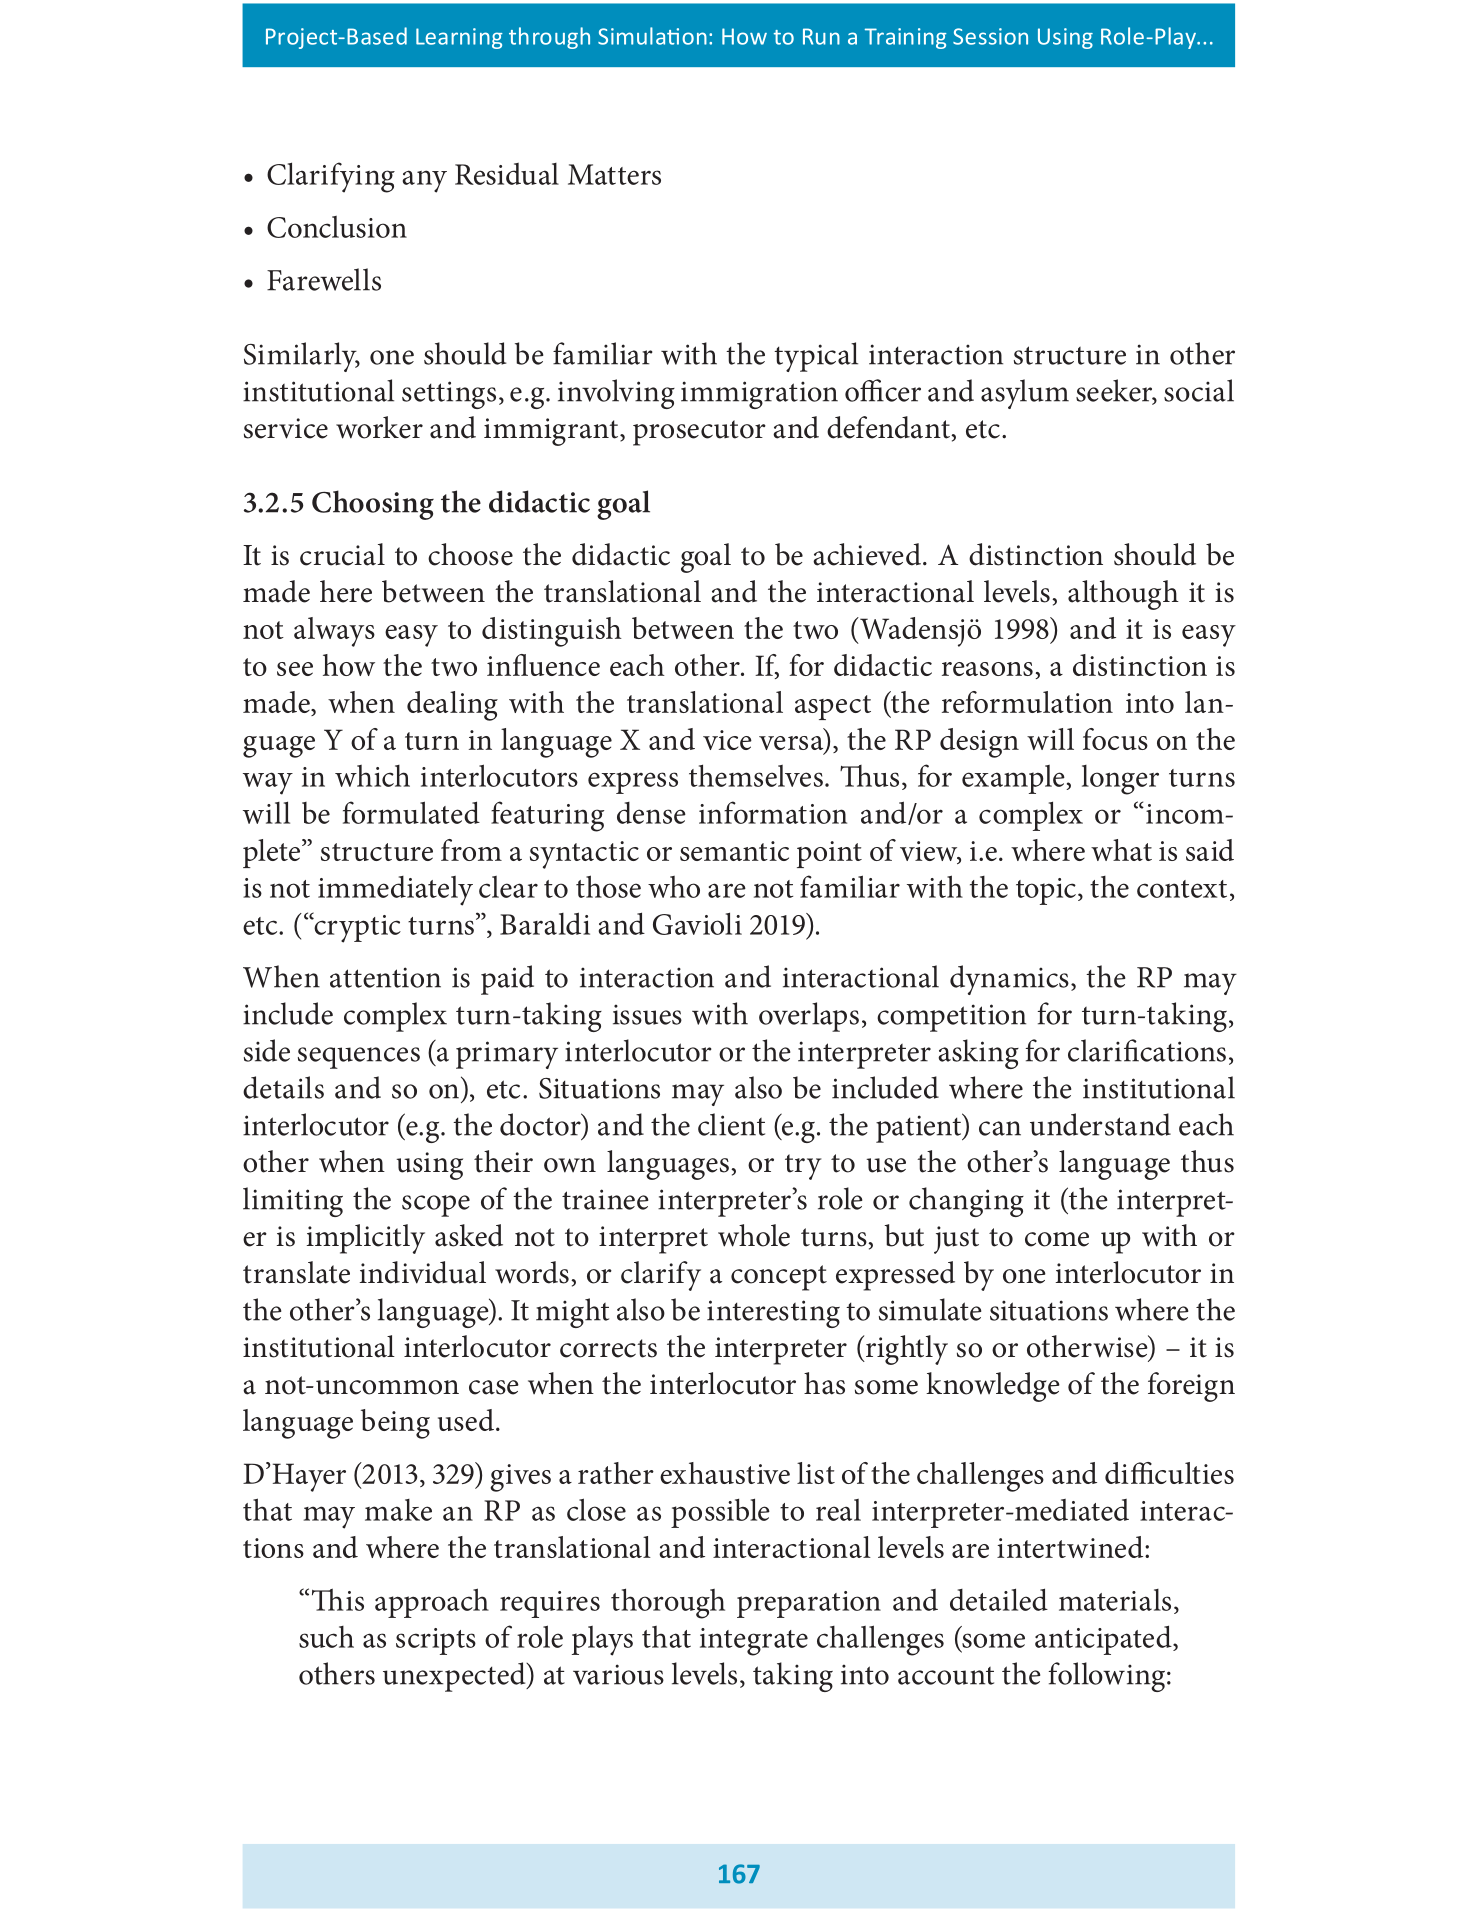  What do you see at coordinates (459, 38) in the page?
I see `Learning` at bounding box center [459, 38].
